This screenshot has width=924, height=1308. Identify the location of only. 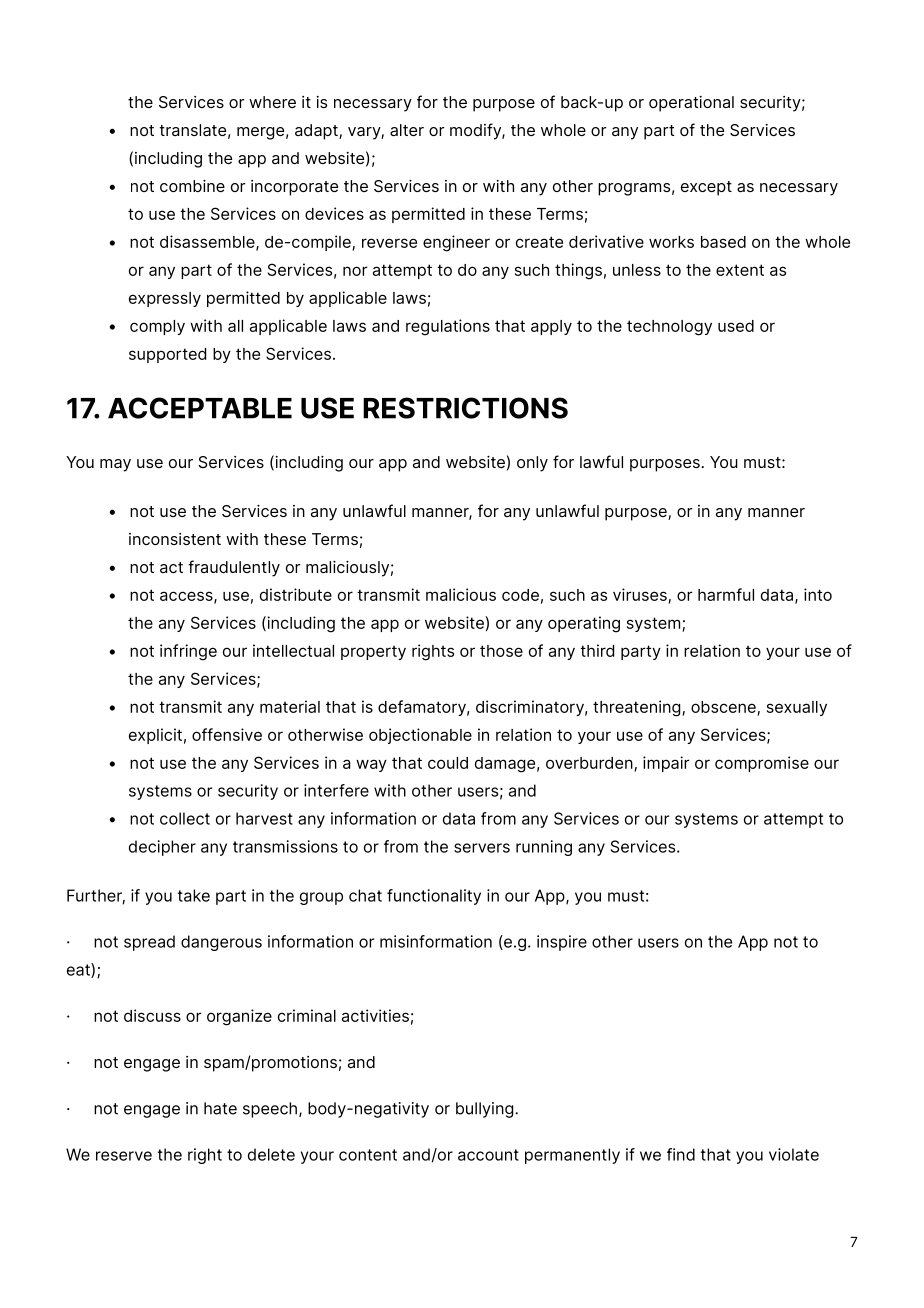
(532, 464).
